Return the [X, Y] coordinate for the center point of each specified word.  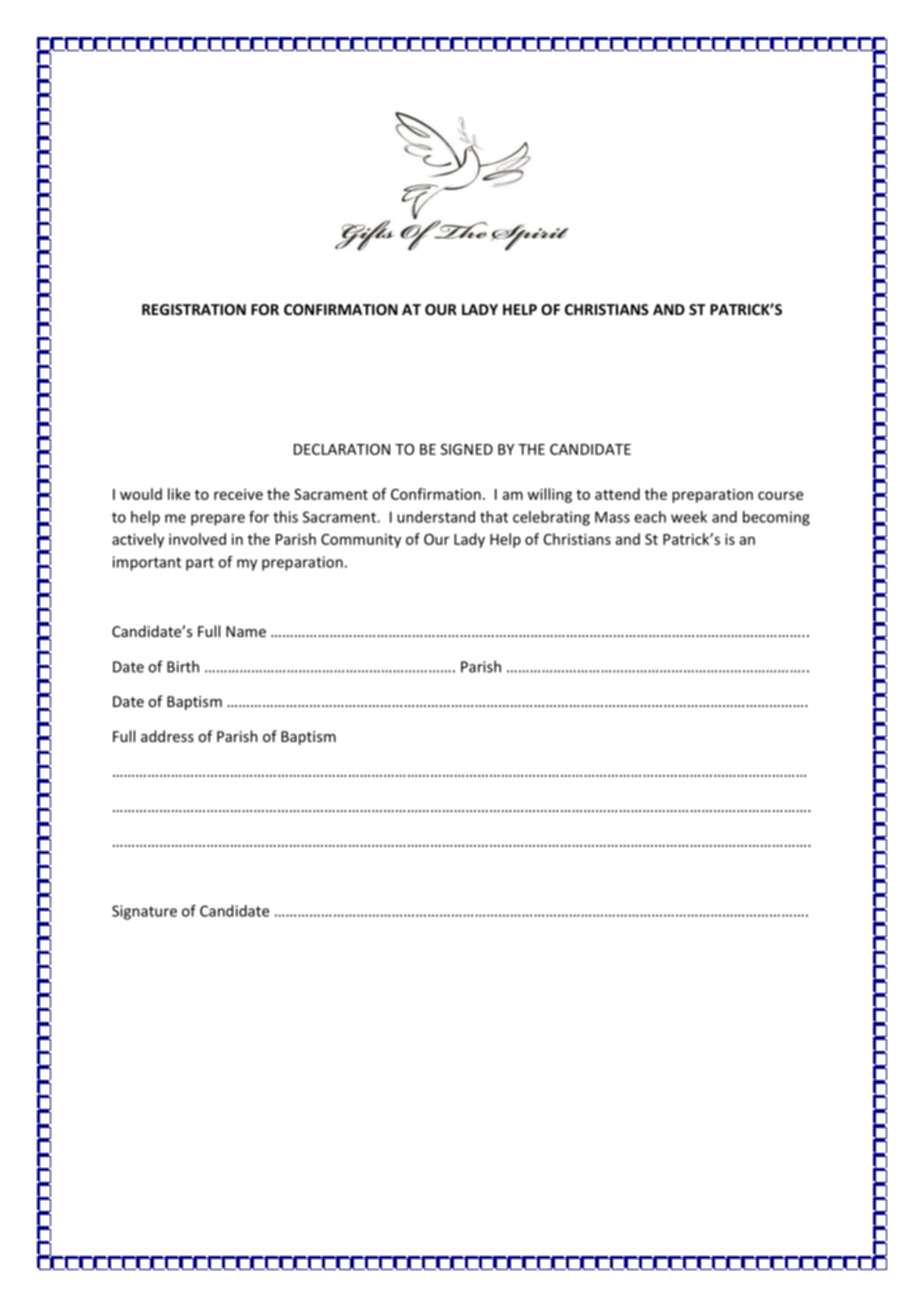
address [167, 736]
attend [617, 494]
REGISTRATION [194, 309]
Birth [183, 666]
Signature [144, 912]
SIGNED [467, 449]
